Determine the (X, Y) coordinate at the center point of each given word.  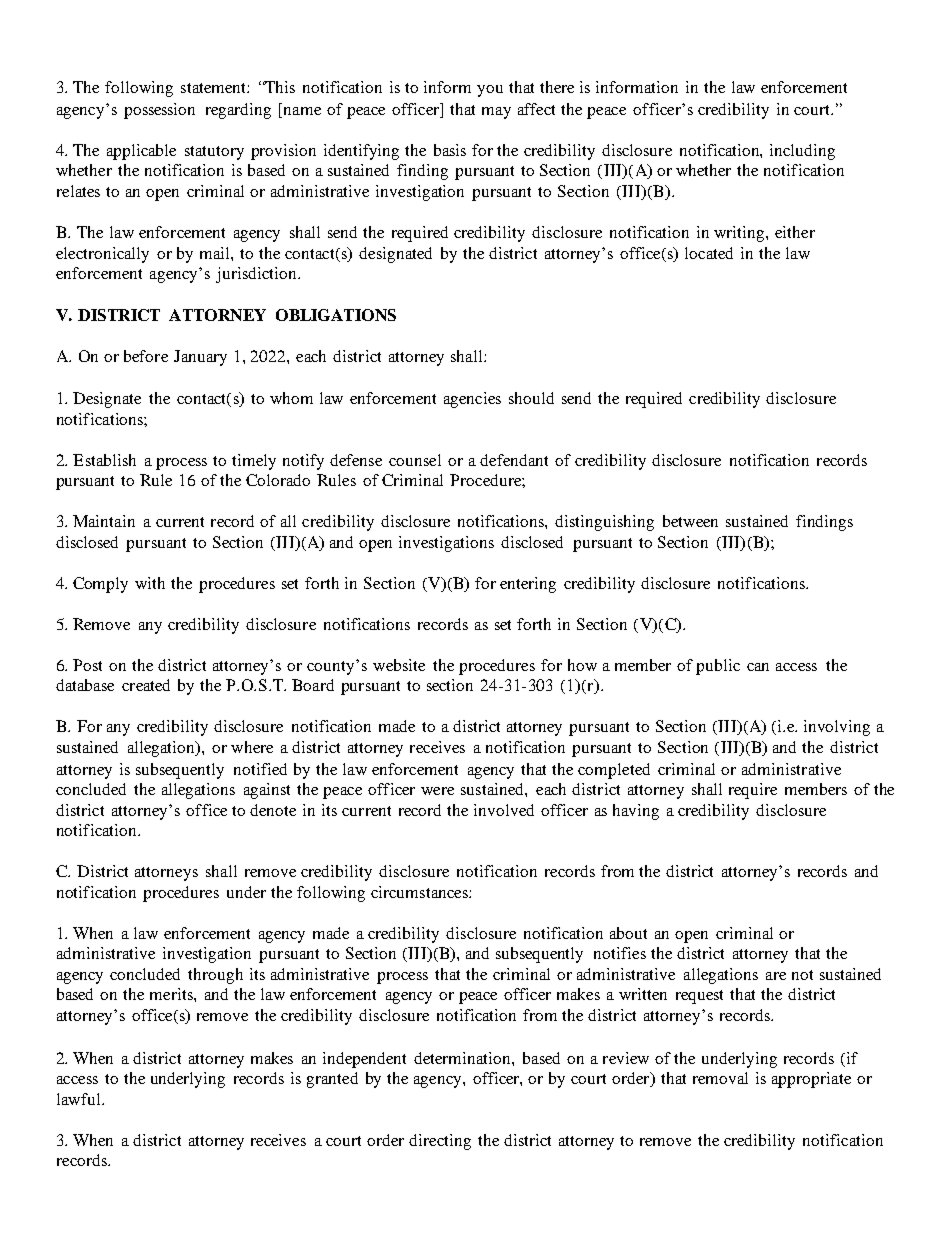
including (802, 152)
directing (440, 1142)
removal (720, 1078)
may (496, 113)
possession (159, 111)
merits (172, 994)
